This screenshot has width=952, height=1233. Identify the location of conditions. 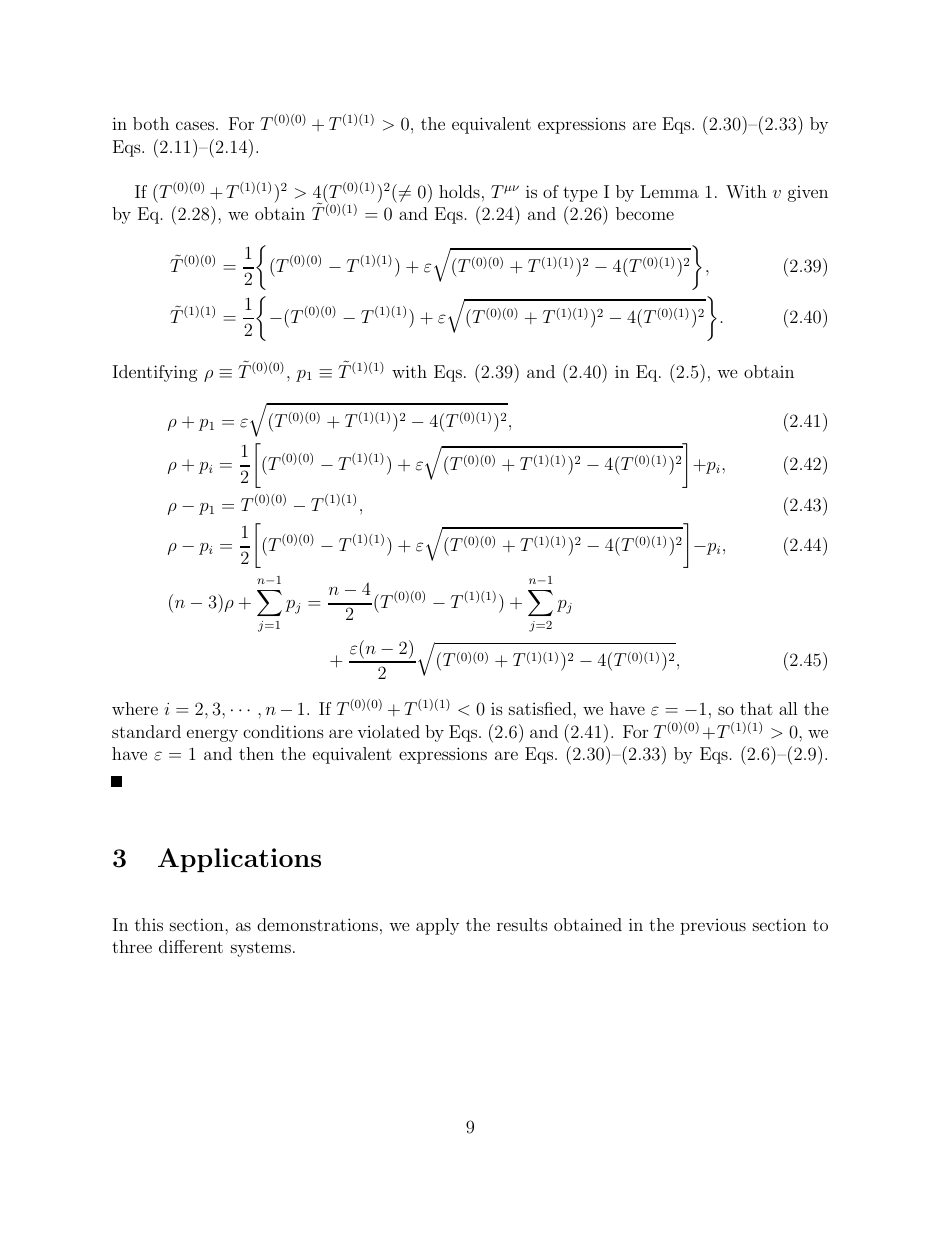
(283, 731).
